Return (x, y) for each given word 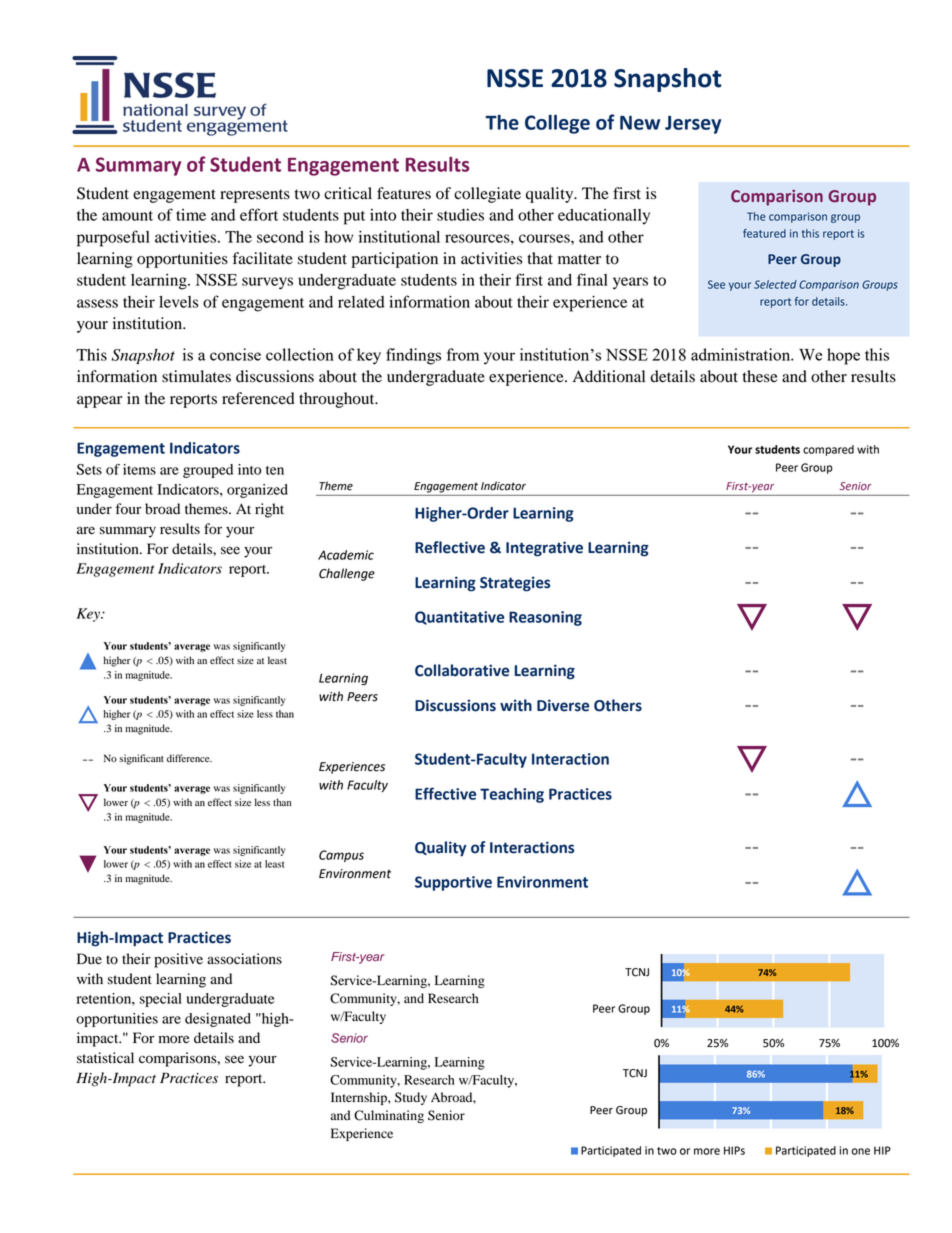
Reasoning (545, 618)
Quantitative (459, 618)
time (191, 215)
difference (189, 758)
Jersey (693, 125)
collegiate (487, 195)
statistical (105, 1057)
